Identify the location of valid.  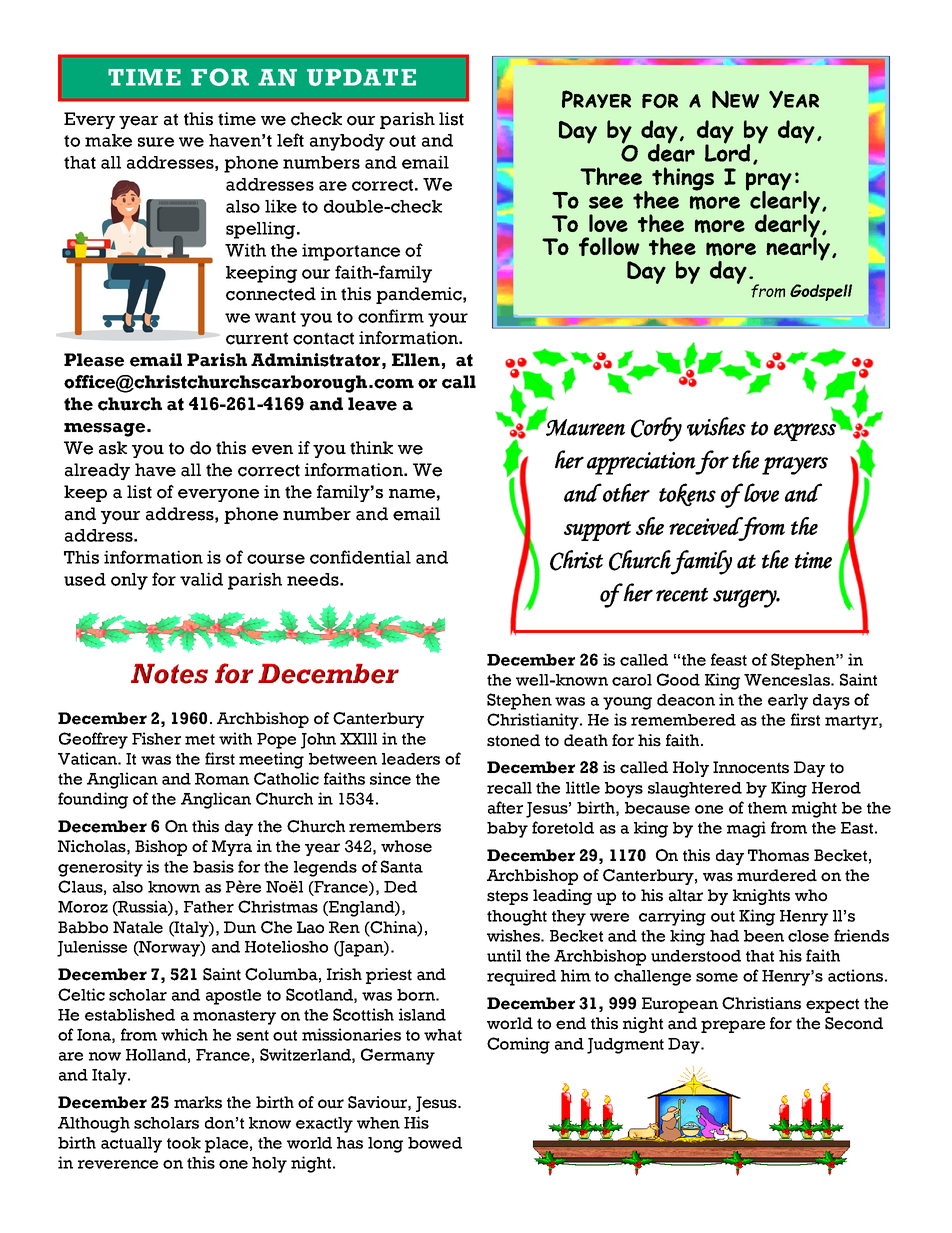
(201, 579).
